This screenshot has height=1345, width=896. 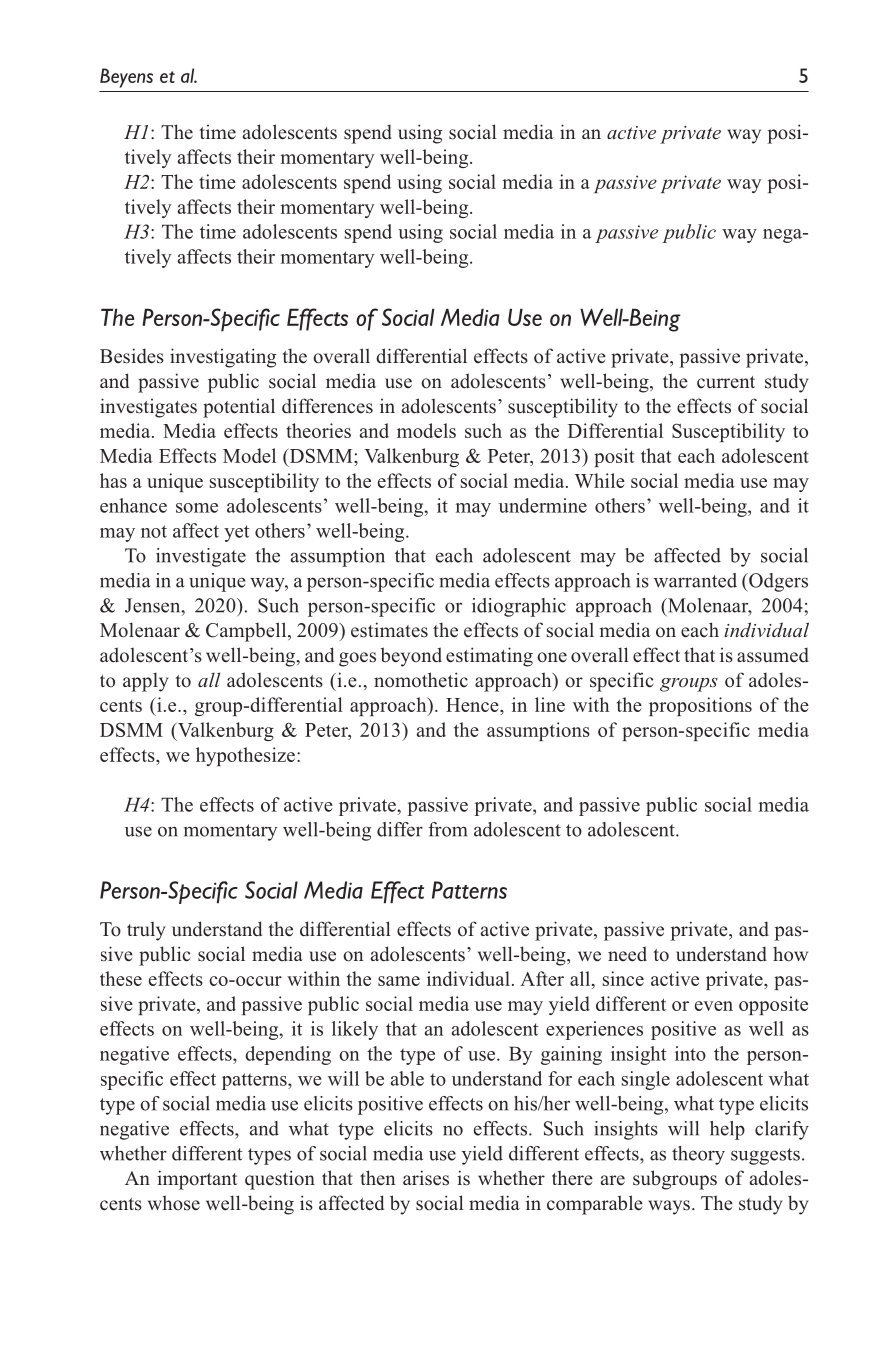 What do you see at coordinates (245, 756) in the screenshot?
I see `hypothesize` at bounding box center [245, 756].
